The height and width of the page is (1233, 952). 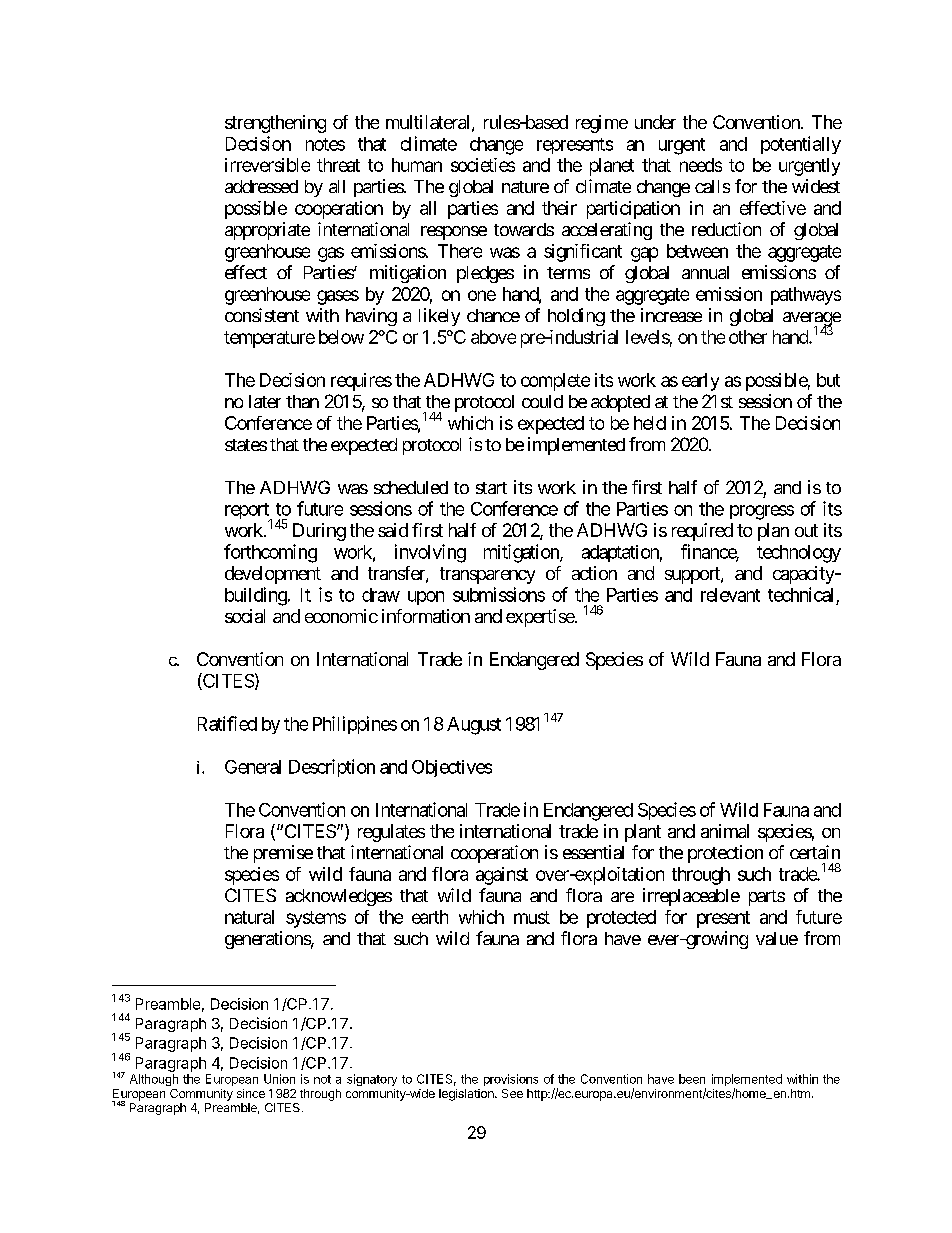 I want to click on animal, so click(x=725, y=831).
